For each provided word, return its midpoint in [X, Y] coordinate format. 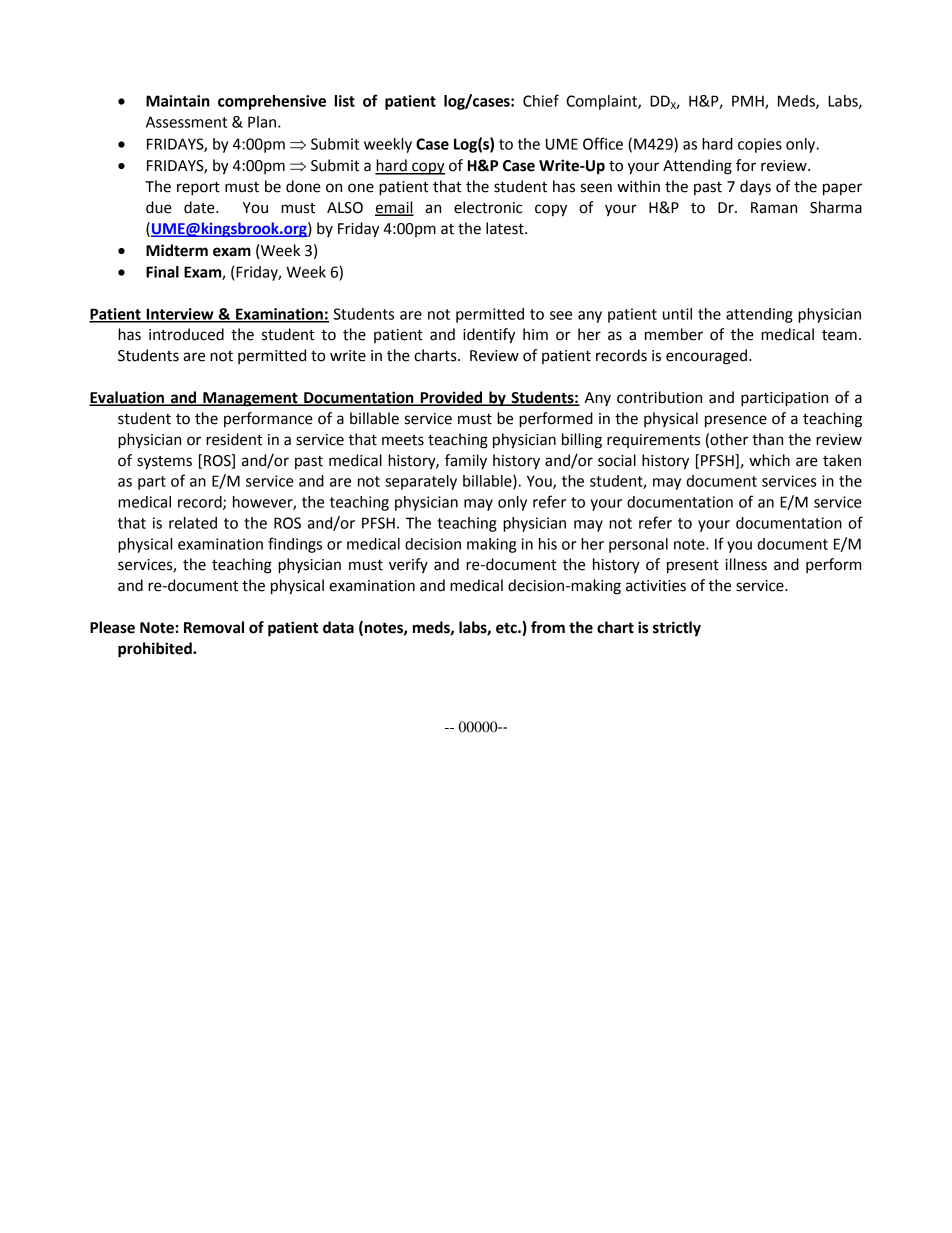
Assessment [186, 122]
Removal [214, 627]
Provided [451, 398]
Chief [541, 100]
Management [250, 399]
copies [760, 145]
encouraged [706, 357]
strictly [677, 629]
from [548, 627]
